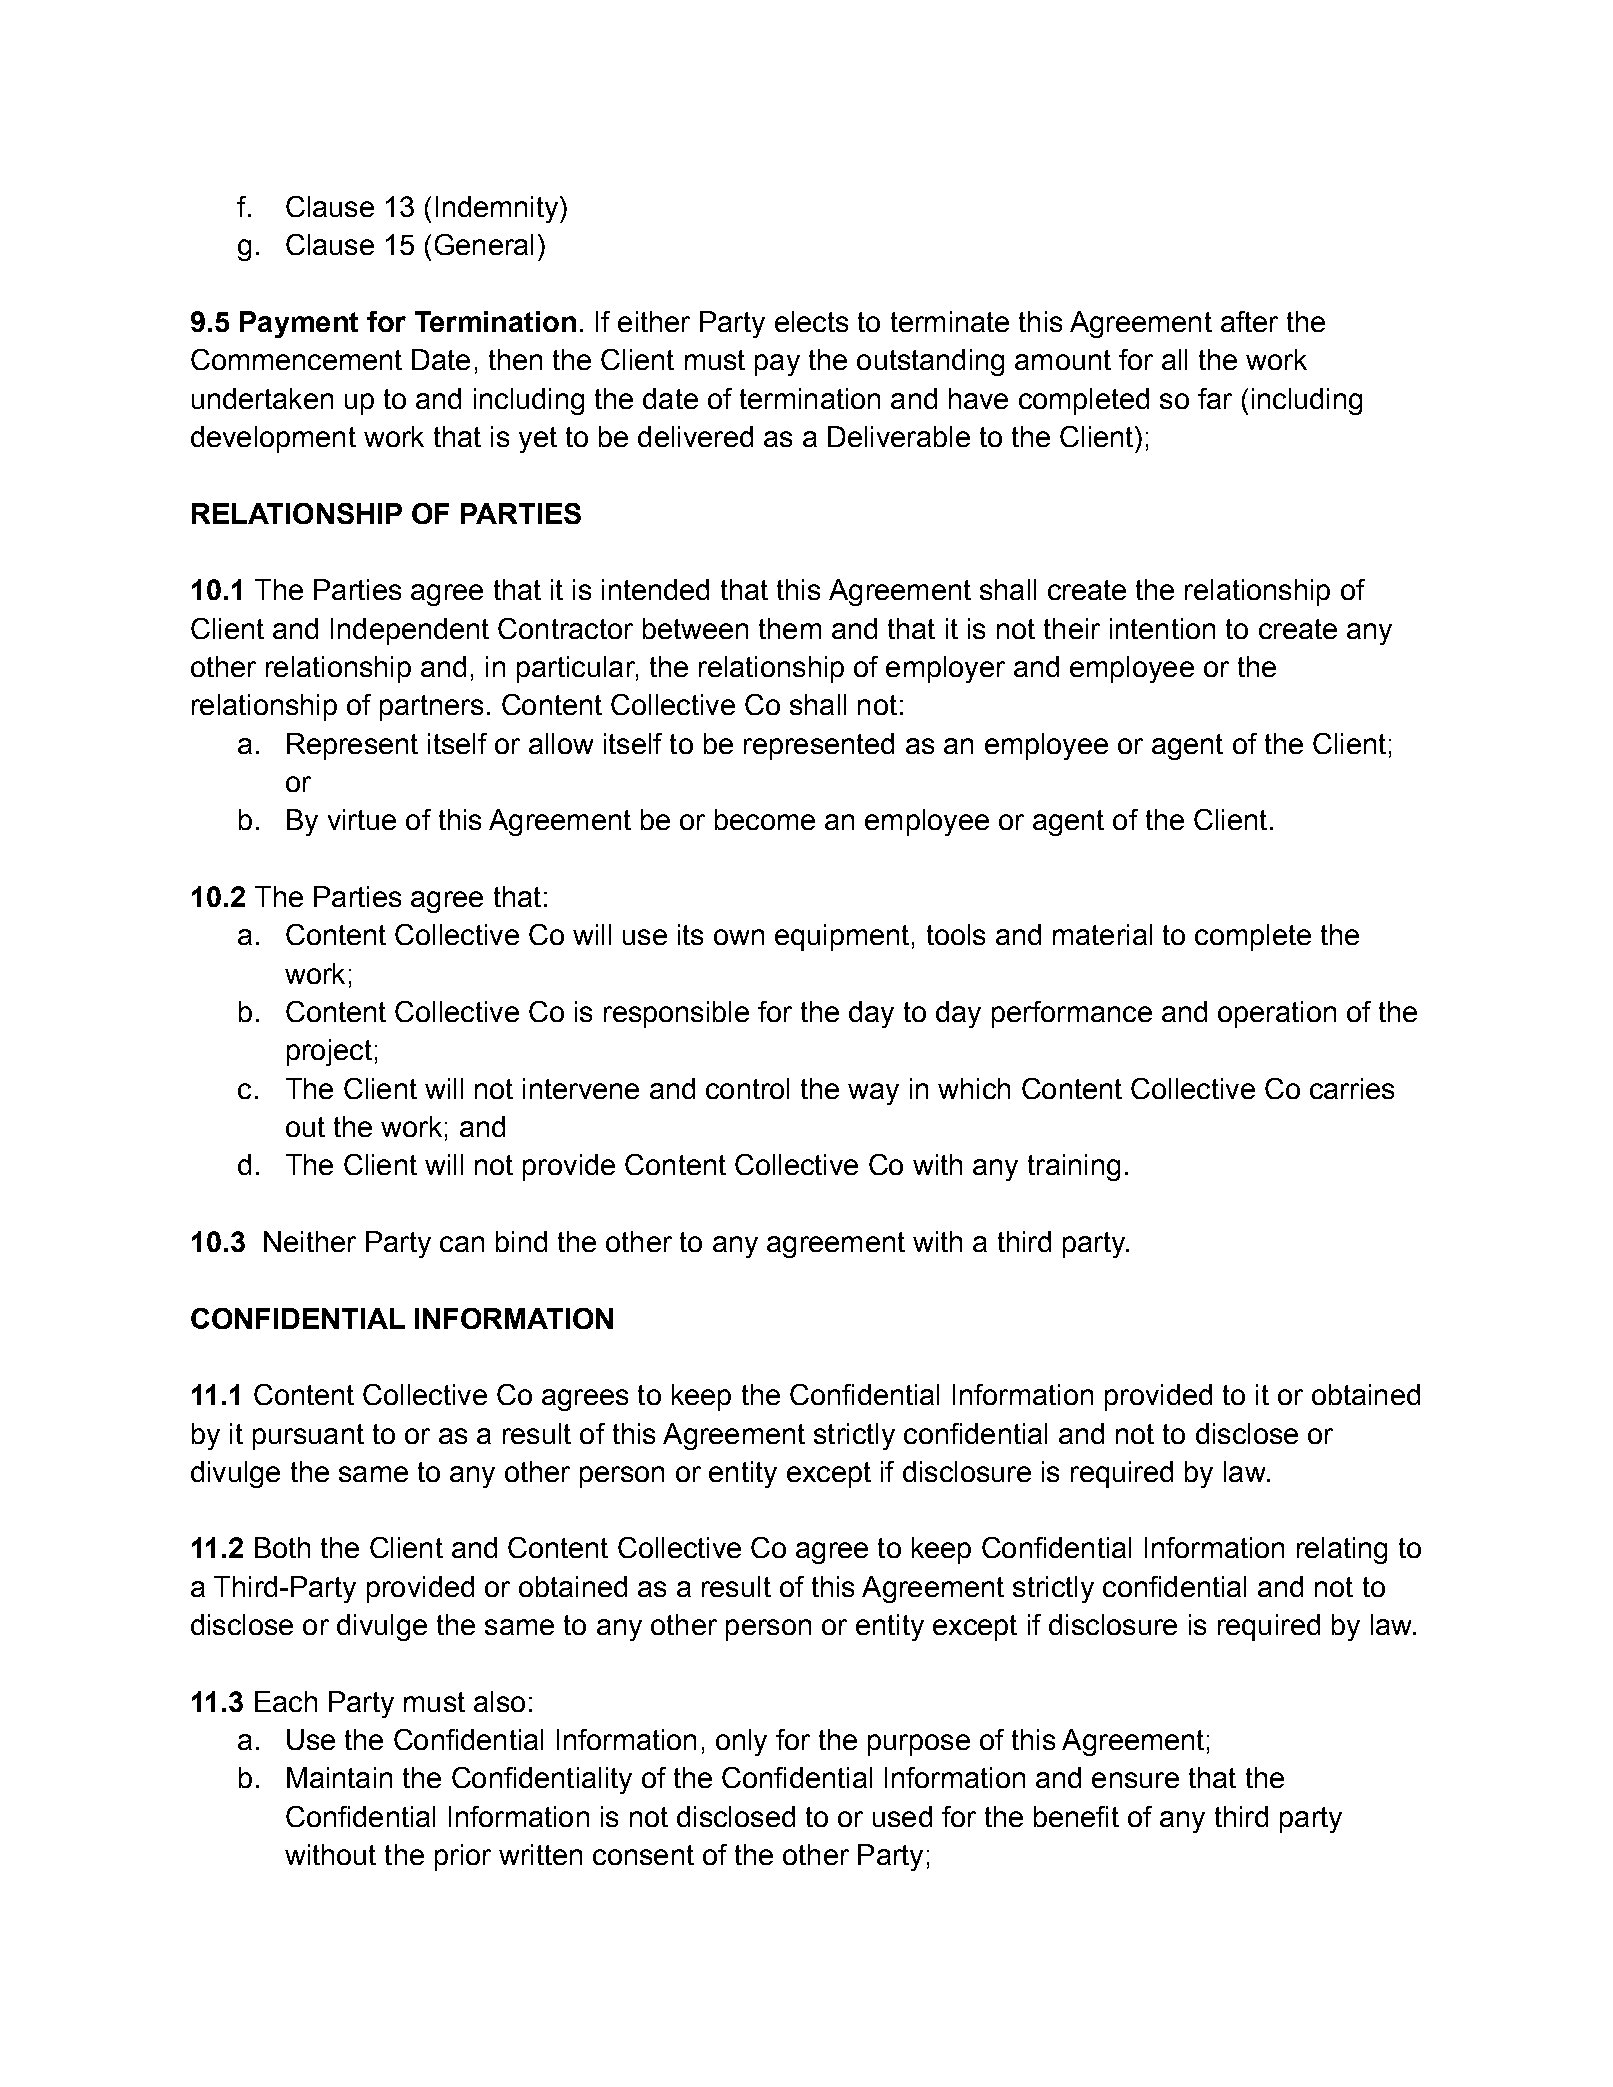  What do you see at coordinates (765, 819) in the screenshot?
I see `become` at bounding box center [765, 819].
